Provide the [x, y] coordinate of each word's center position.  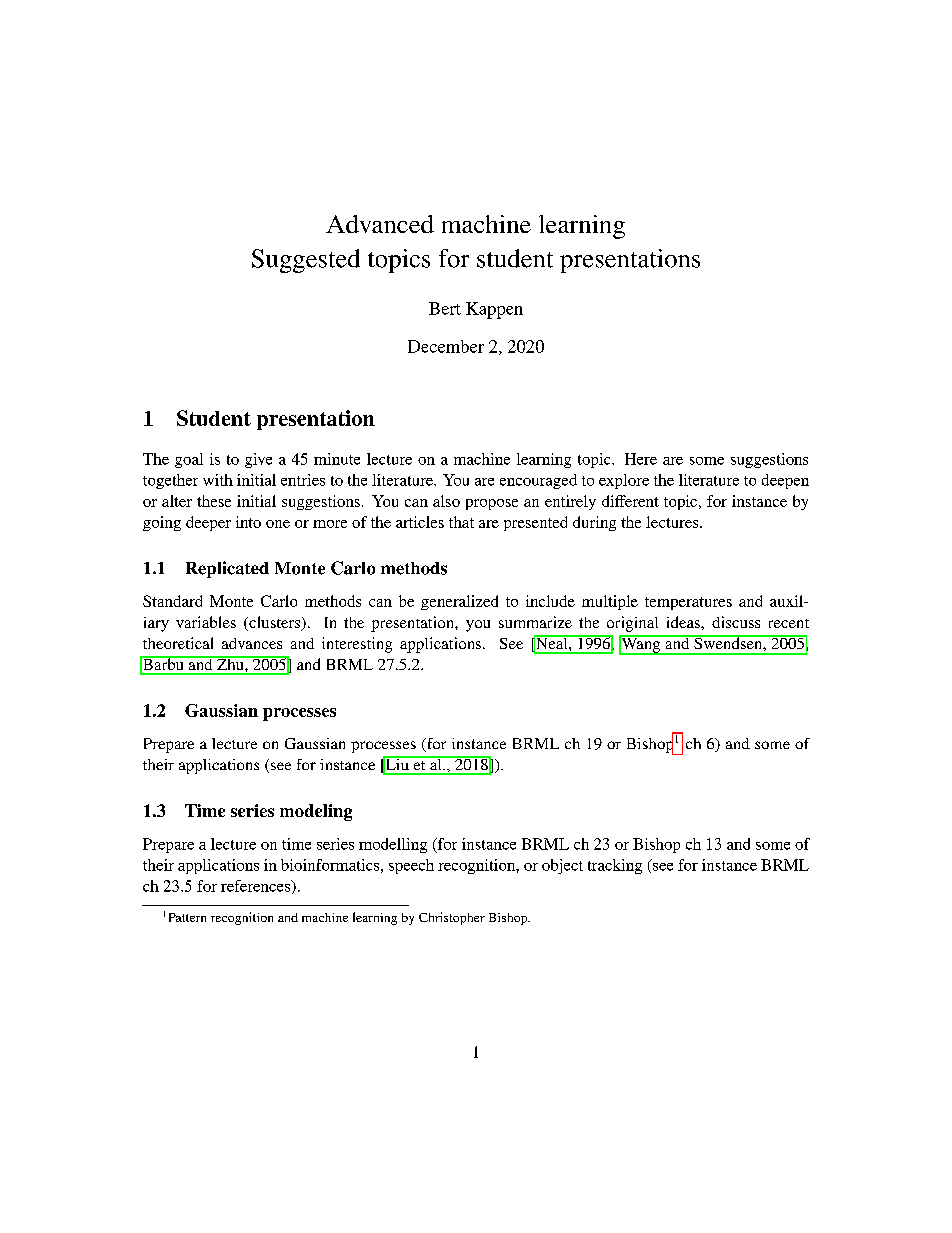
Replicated [227, 569]
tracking [615, 866]
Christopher [452, 918]
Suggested [306, 261]
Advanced [380, 224]
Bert [445, 308]
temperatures [688, 603]
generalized [459, 602]
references [257, 887]
